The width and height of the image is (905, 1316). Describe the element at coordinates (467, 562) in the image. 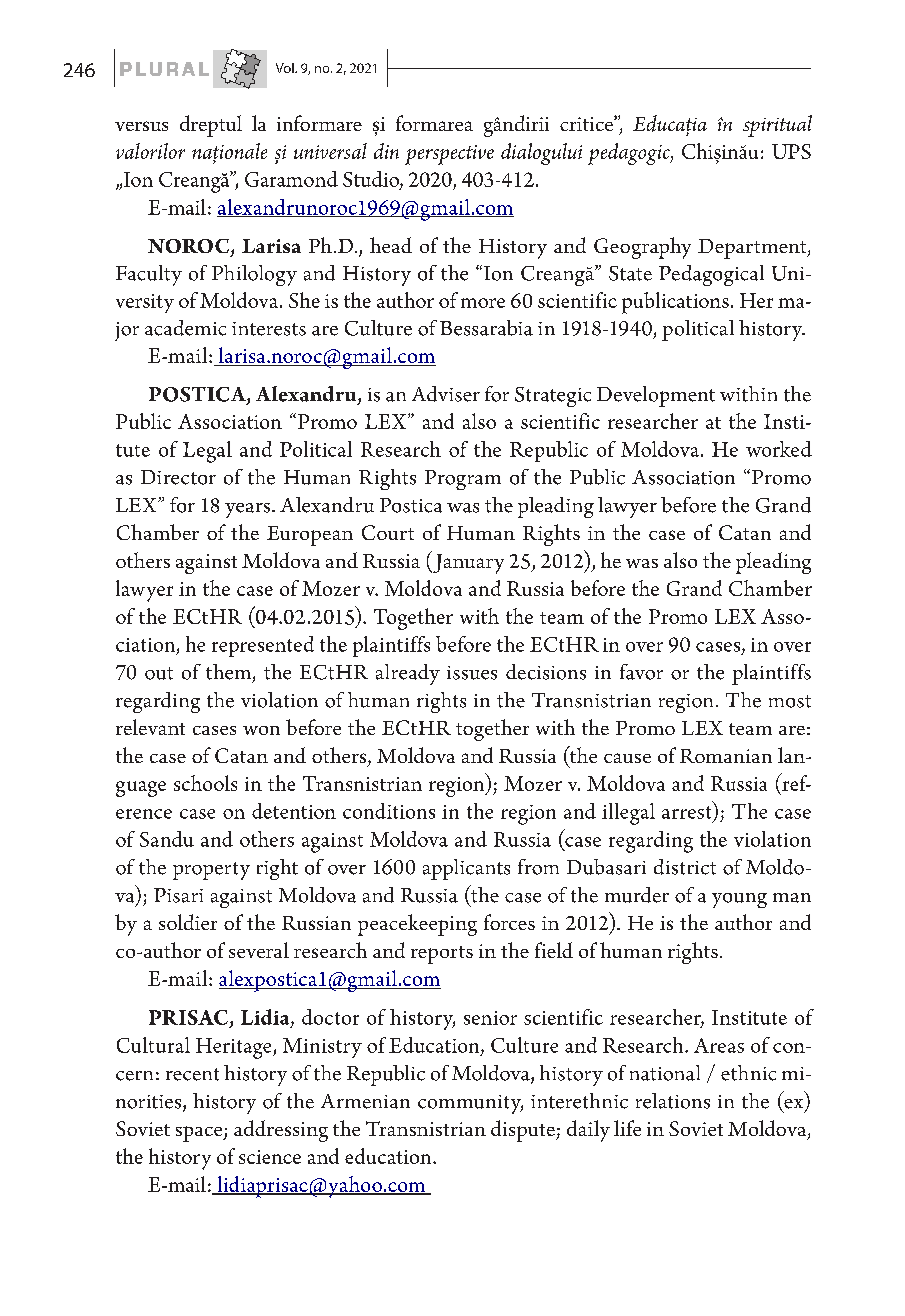

I see `January` at that location.
